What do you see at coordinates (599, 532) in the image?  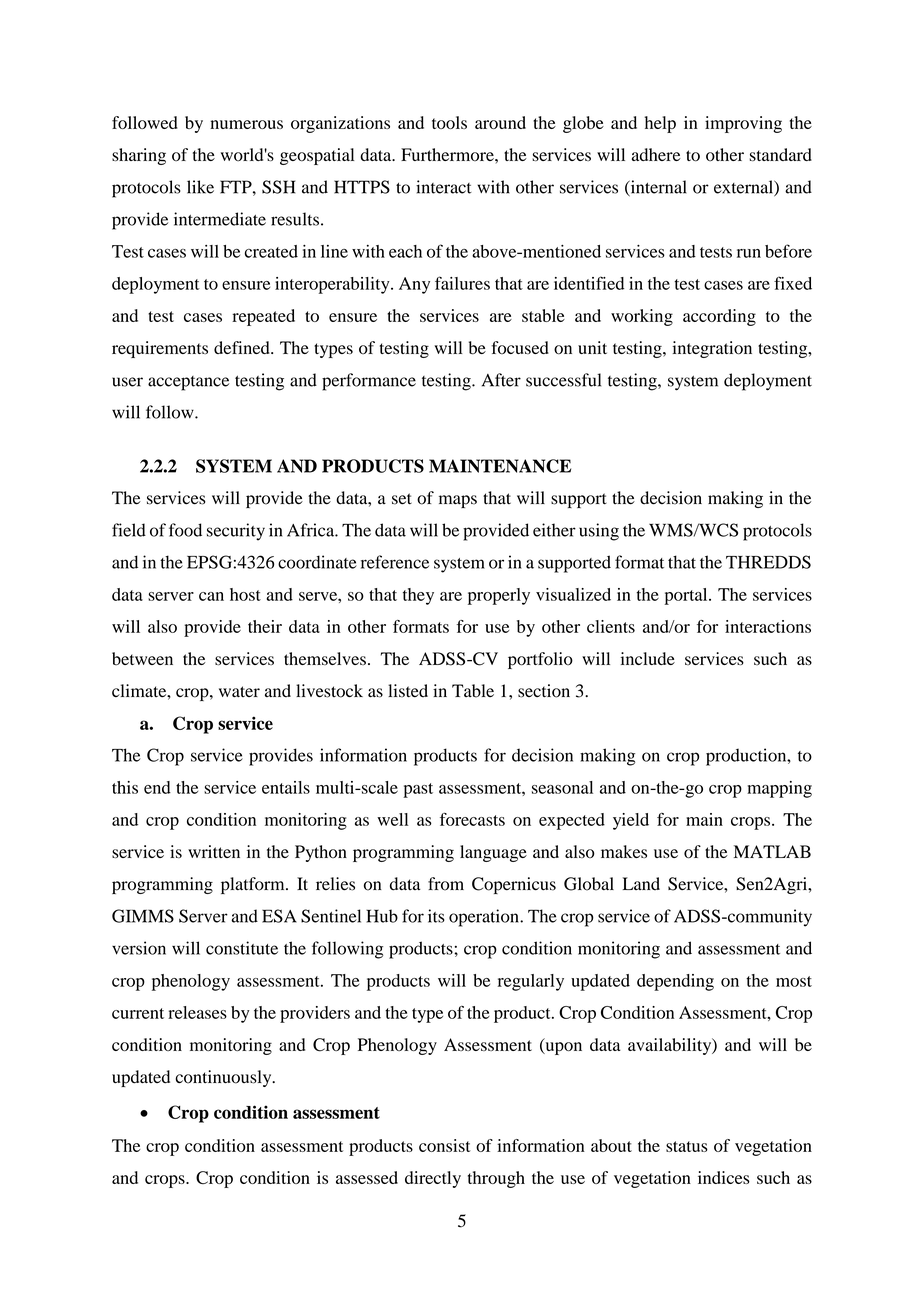 I see `using` at bounding box center [599, 532].
